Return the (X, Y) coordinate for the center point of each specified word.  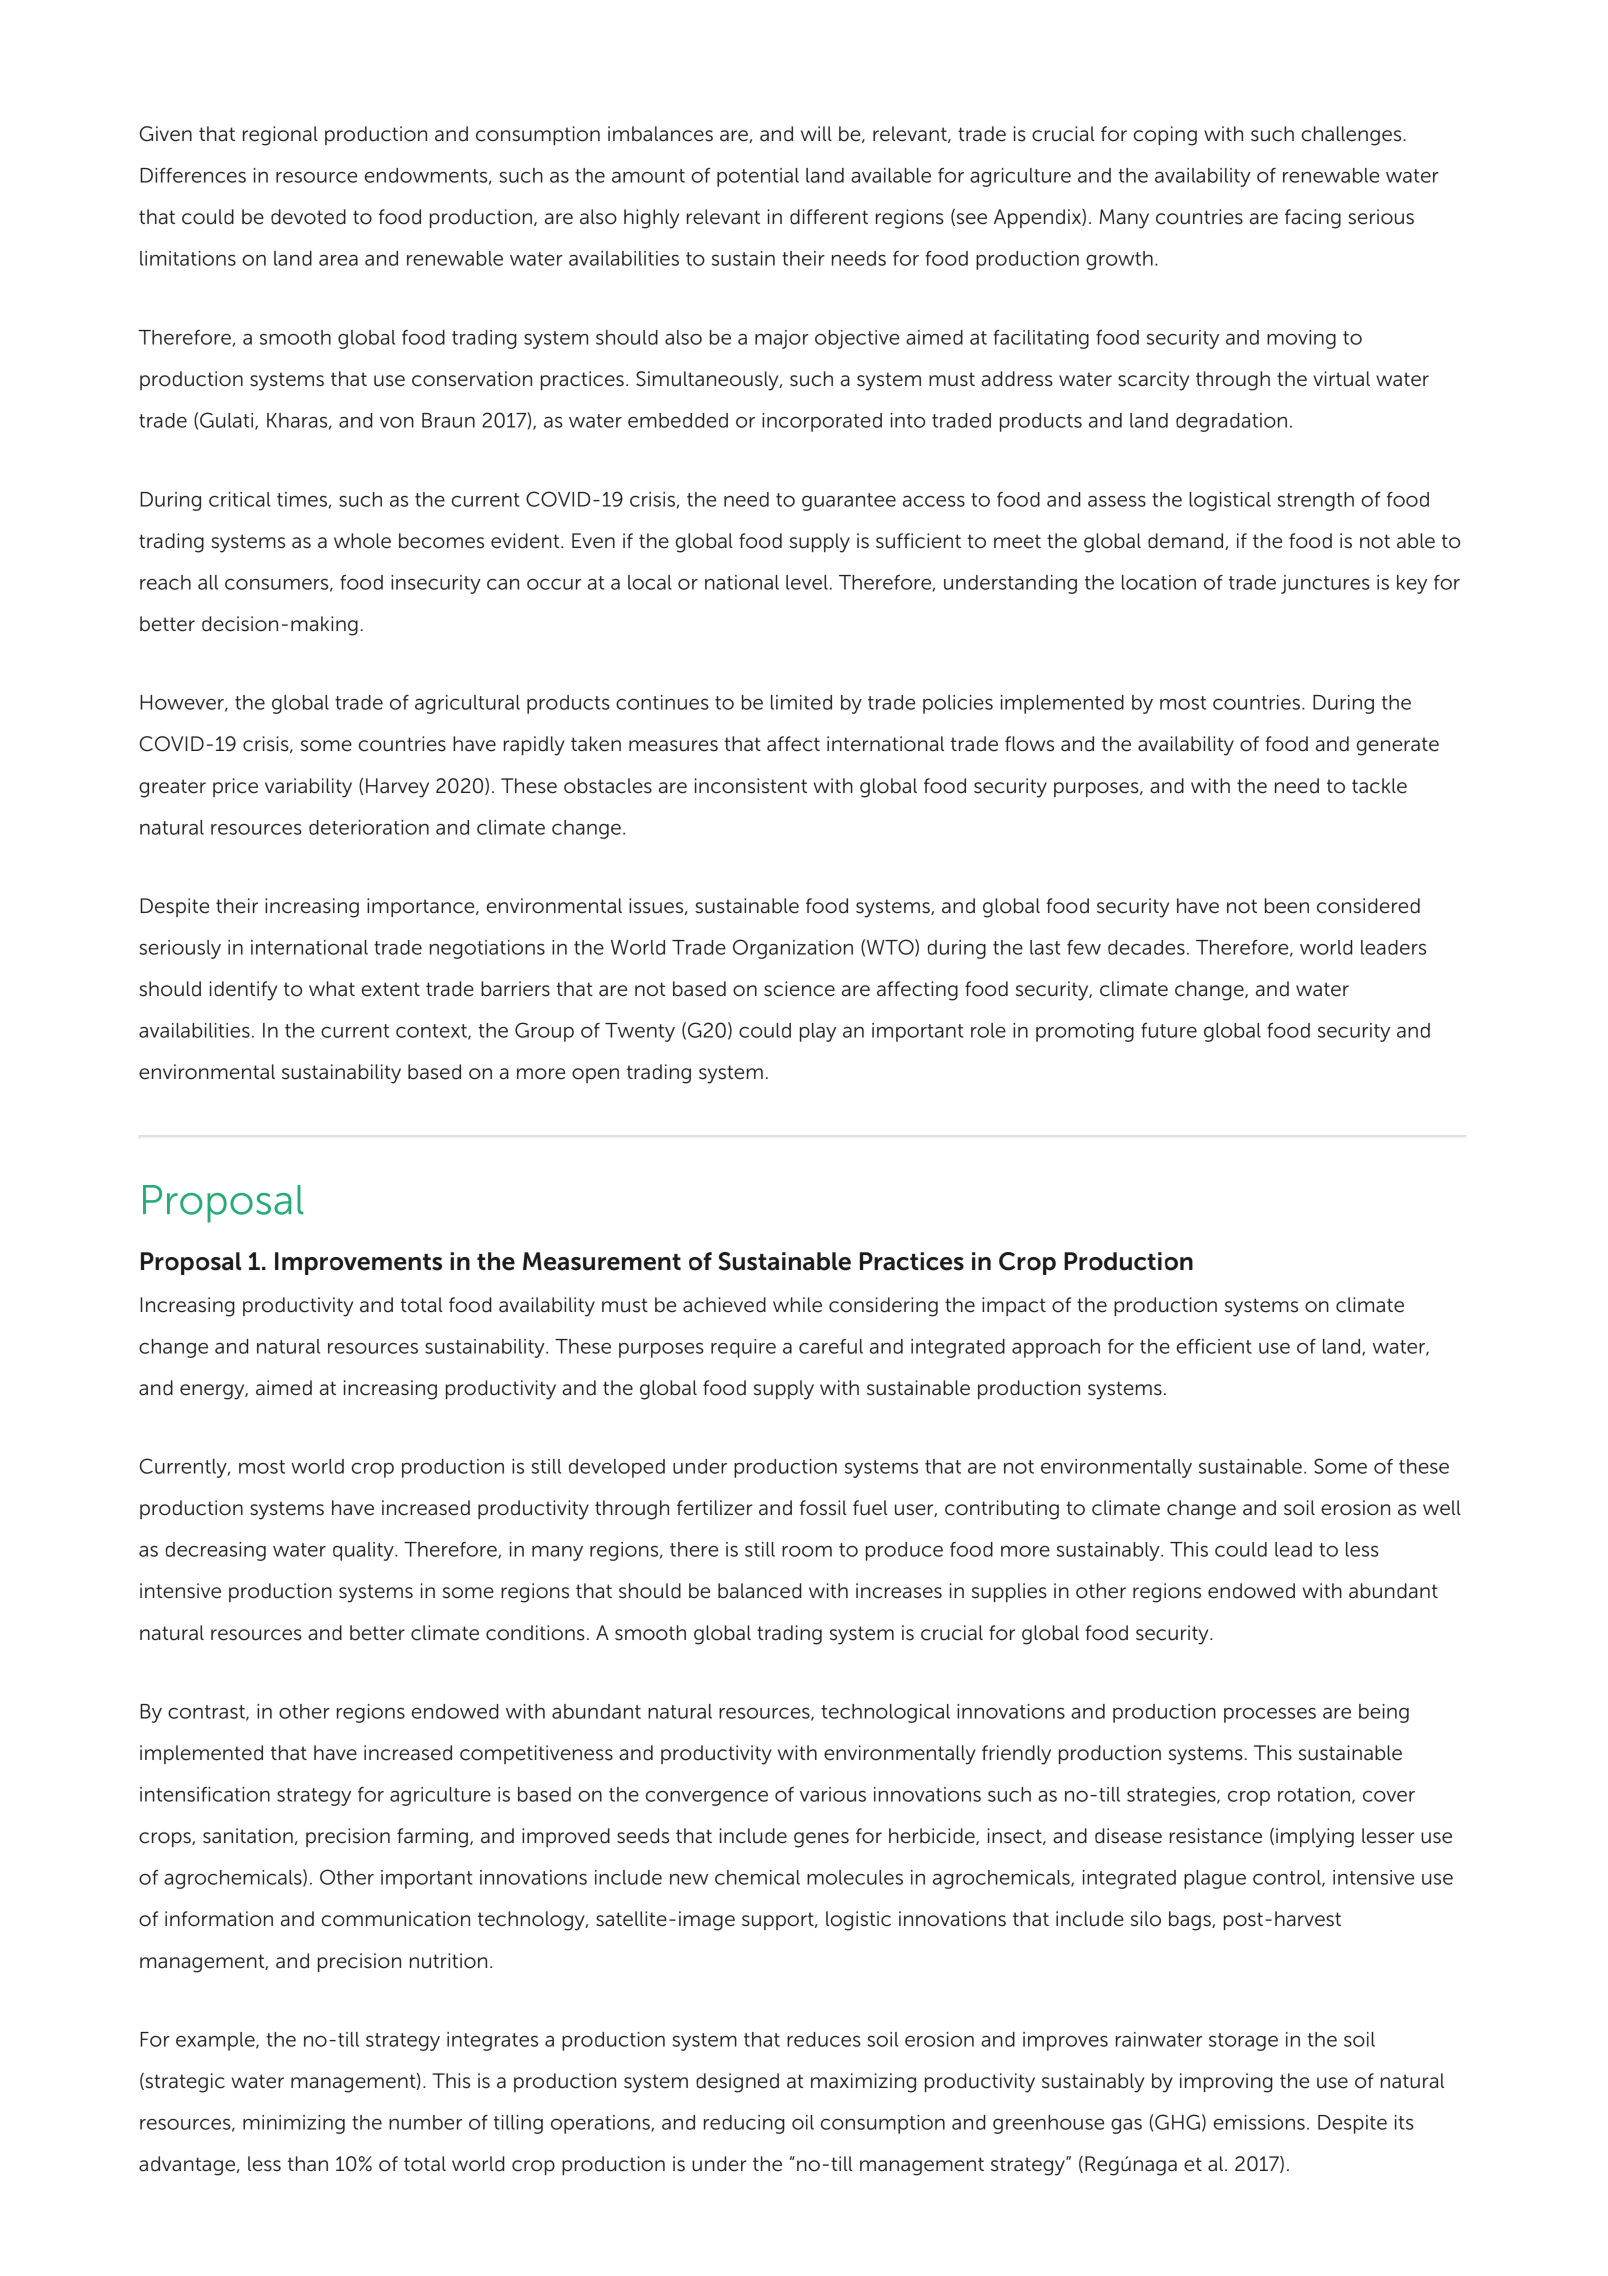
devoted (308, 217)
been (1287, 906)
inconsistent (751, 786)
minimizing (294, 2124)
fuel (870, 1508)
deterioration (369, 827)
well (1442, 1508)
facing (1313, 219)
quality (364, 1551)
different (829, 217)
